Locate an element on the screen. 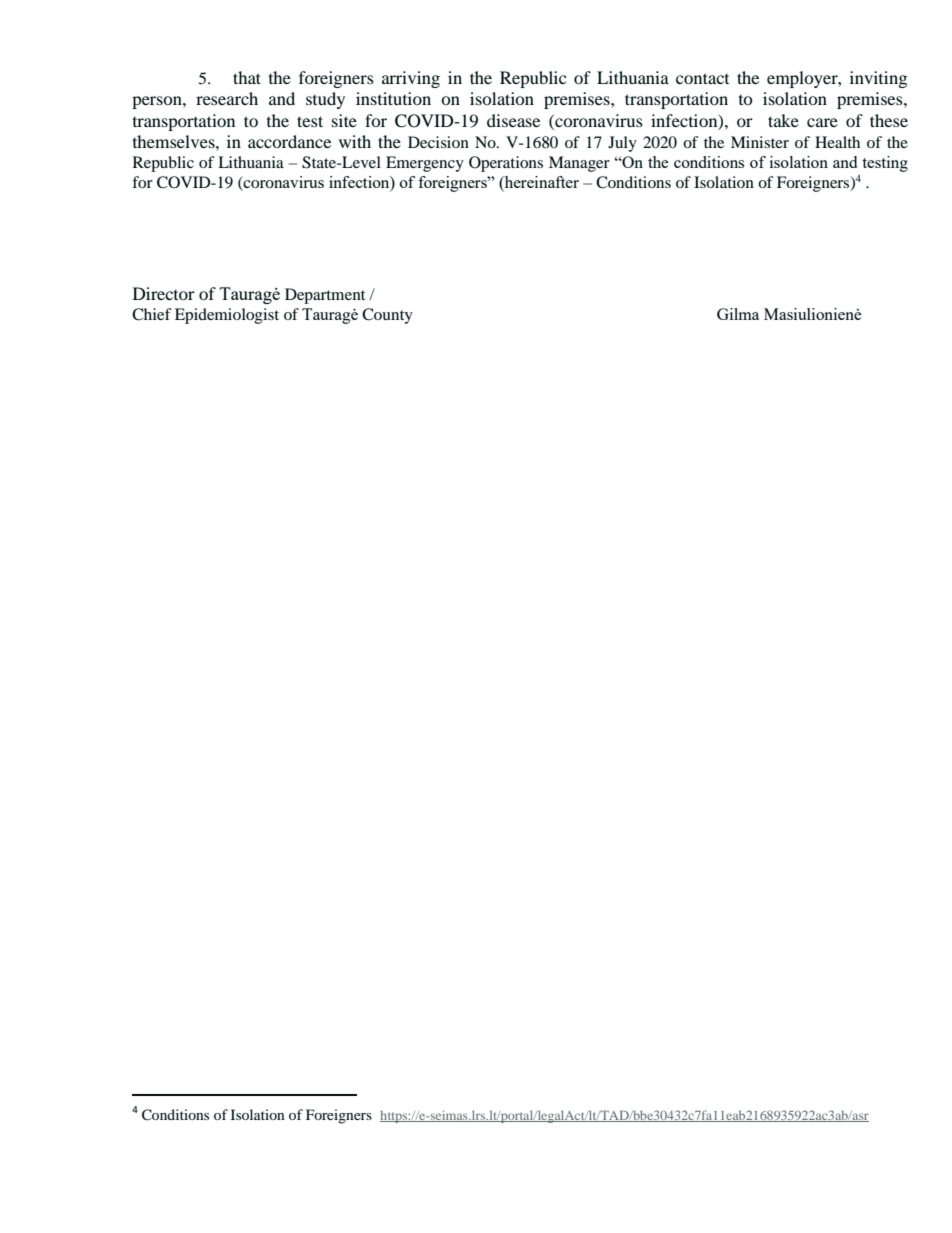 The image size is (952, 1233). Manager is located at coordinates (579, 164).
